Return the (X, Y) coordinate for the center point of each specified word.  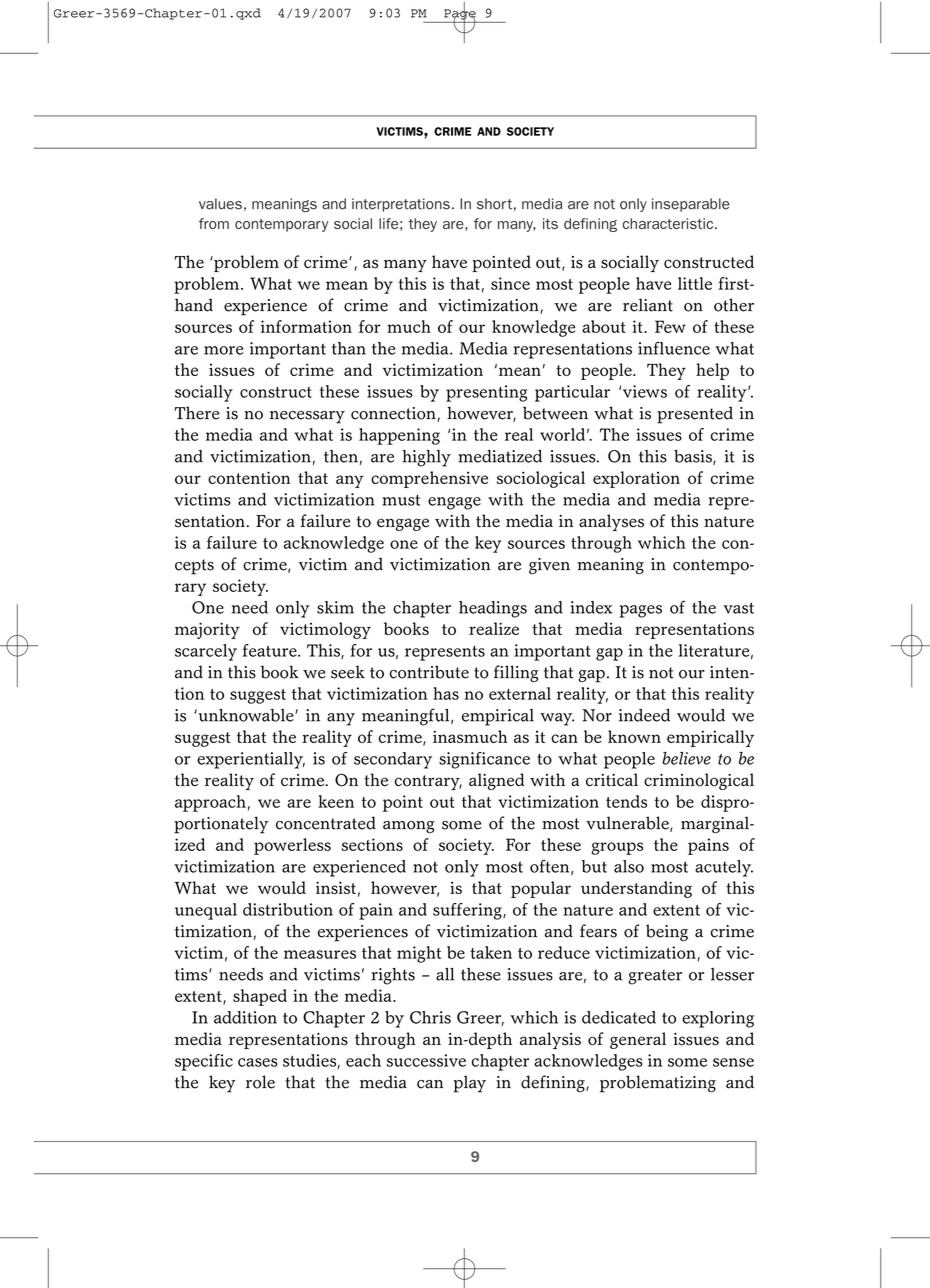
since (510, 283)
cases (258, 1062)
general (638, 1040)
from (214, 223)
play (470, 1084)
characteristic (668, 223)
